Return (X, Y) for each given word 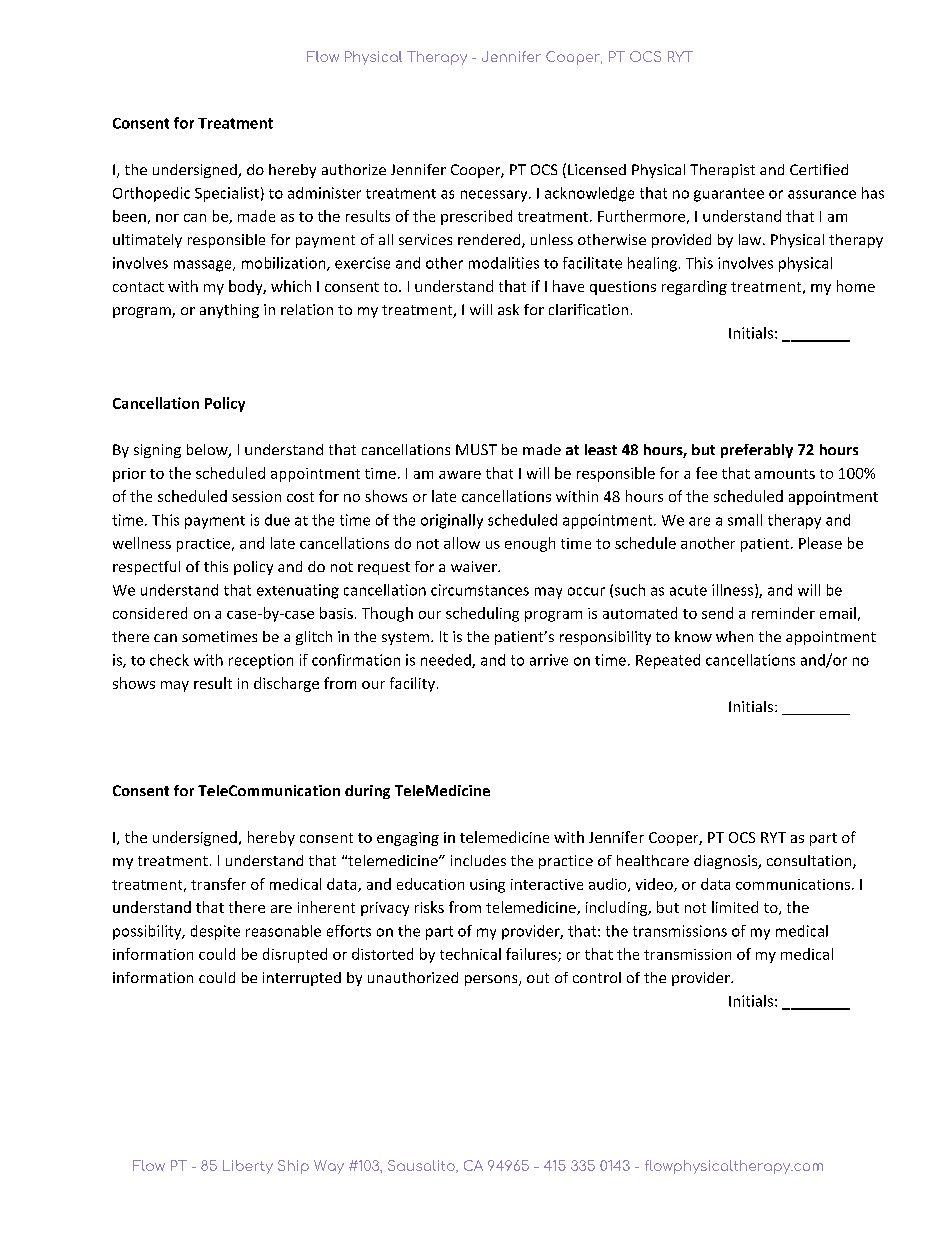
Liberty (248, 1167)
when (734, 636)
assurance (822, 194)
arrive (549, 660)
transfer (218, 884)
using (487, 886)
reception (261, 661)
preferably (757, 451)
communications (793, 884)
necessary (495, 196)
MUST (476, 449)
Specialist (227, 194)
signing (157, 451)
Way (329, 1167)
